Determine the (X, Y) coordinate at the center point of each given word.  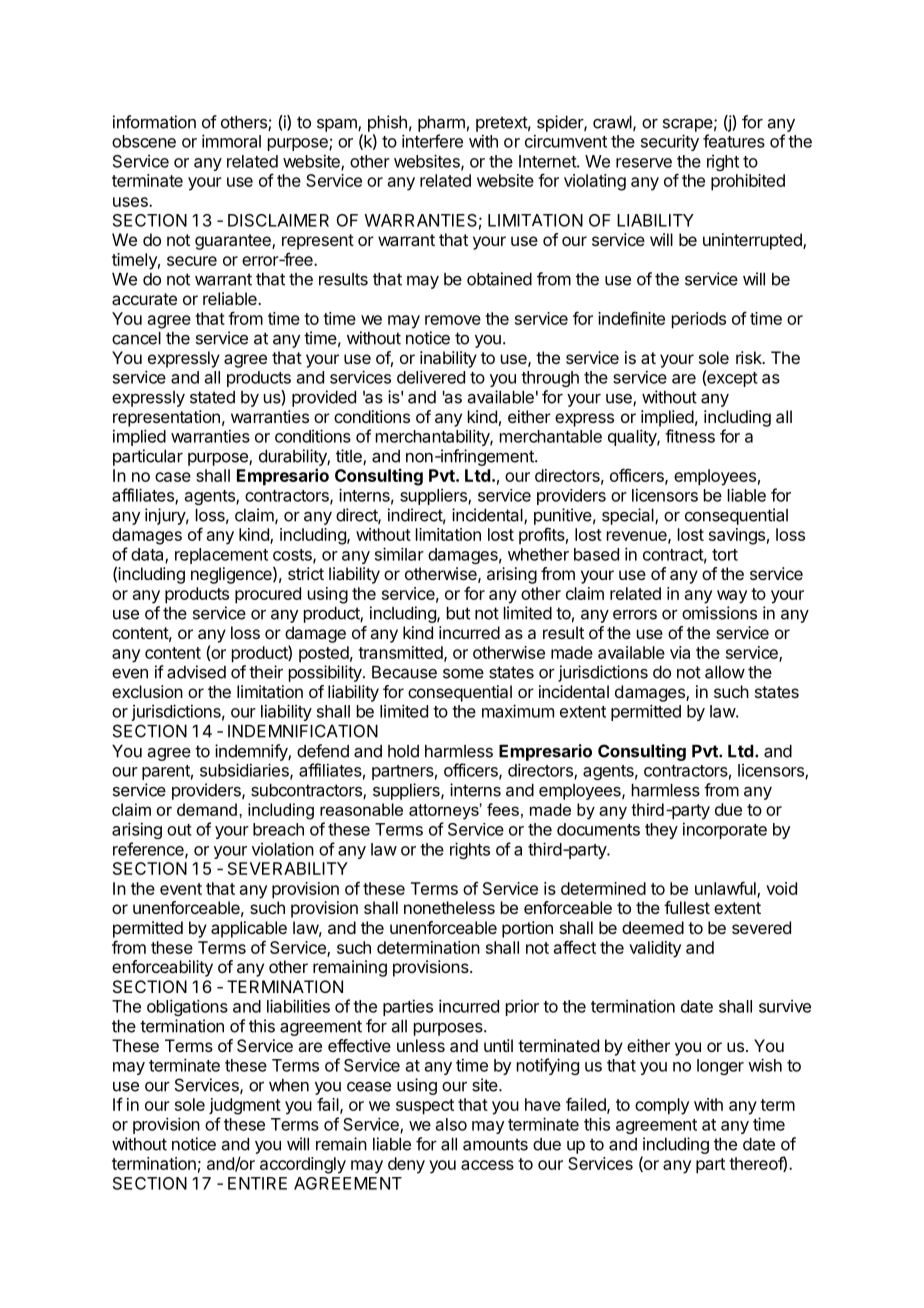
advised (196, 672)
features (734, 141)
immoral (231, 141)
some (463, 673)
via (680, 652)
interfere (432, 141)
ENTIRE (257, 1183)
